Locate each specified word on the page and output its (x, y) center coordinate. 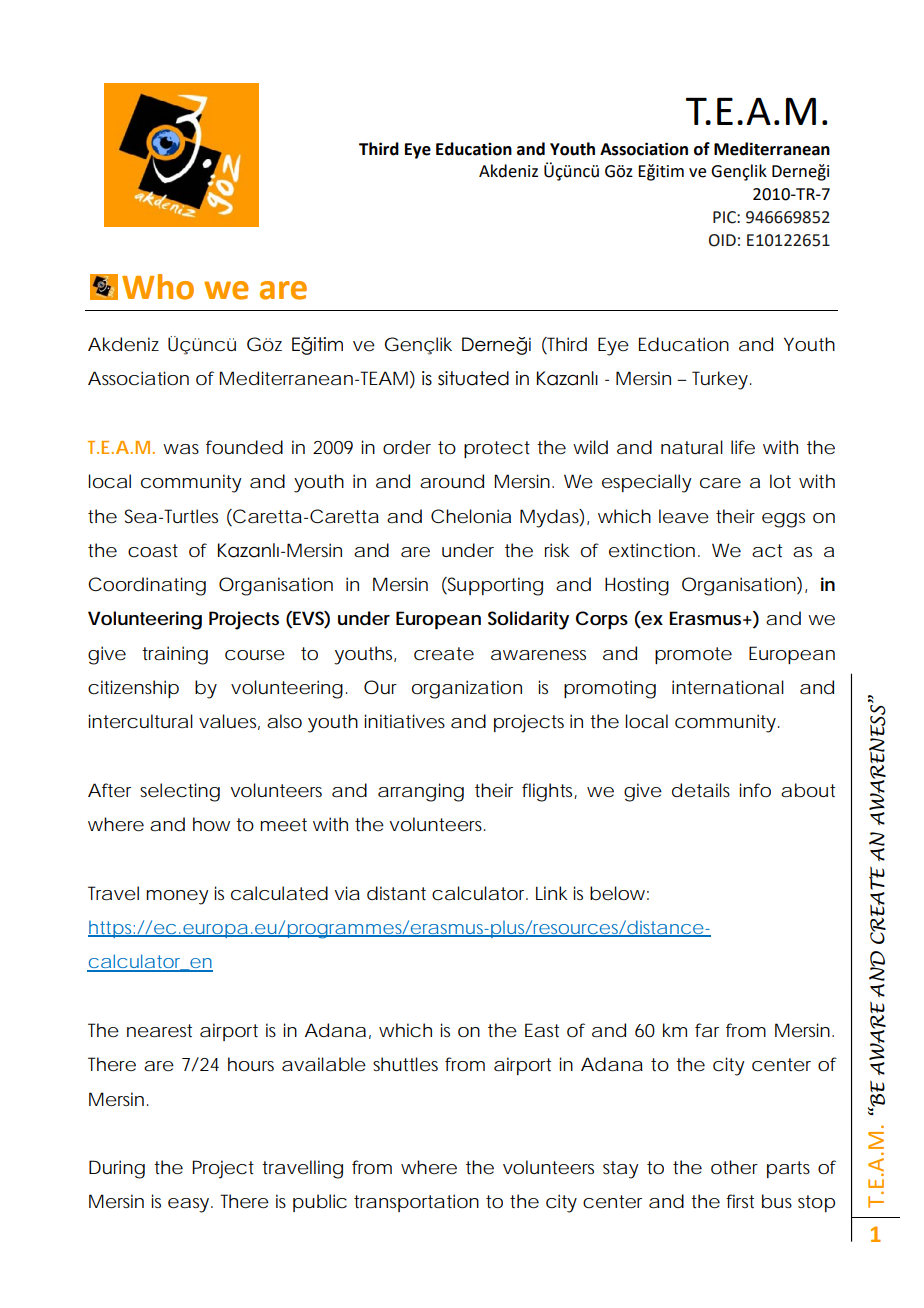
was (181, 449)
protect (497, 449)
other (734, 1167)
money (177, 897)
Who (158, 287)
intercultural (140, 721)
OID (722, 240)
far (707, 1030)
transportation (416, 1203)
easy (188, 1205)
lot (780, 481)
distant (396, 893)
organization (467, 689)
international (728, 687)
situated (473, 378)
